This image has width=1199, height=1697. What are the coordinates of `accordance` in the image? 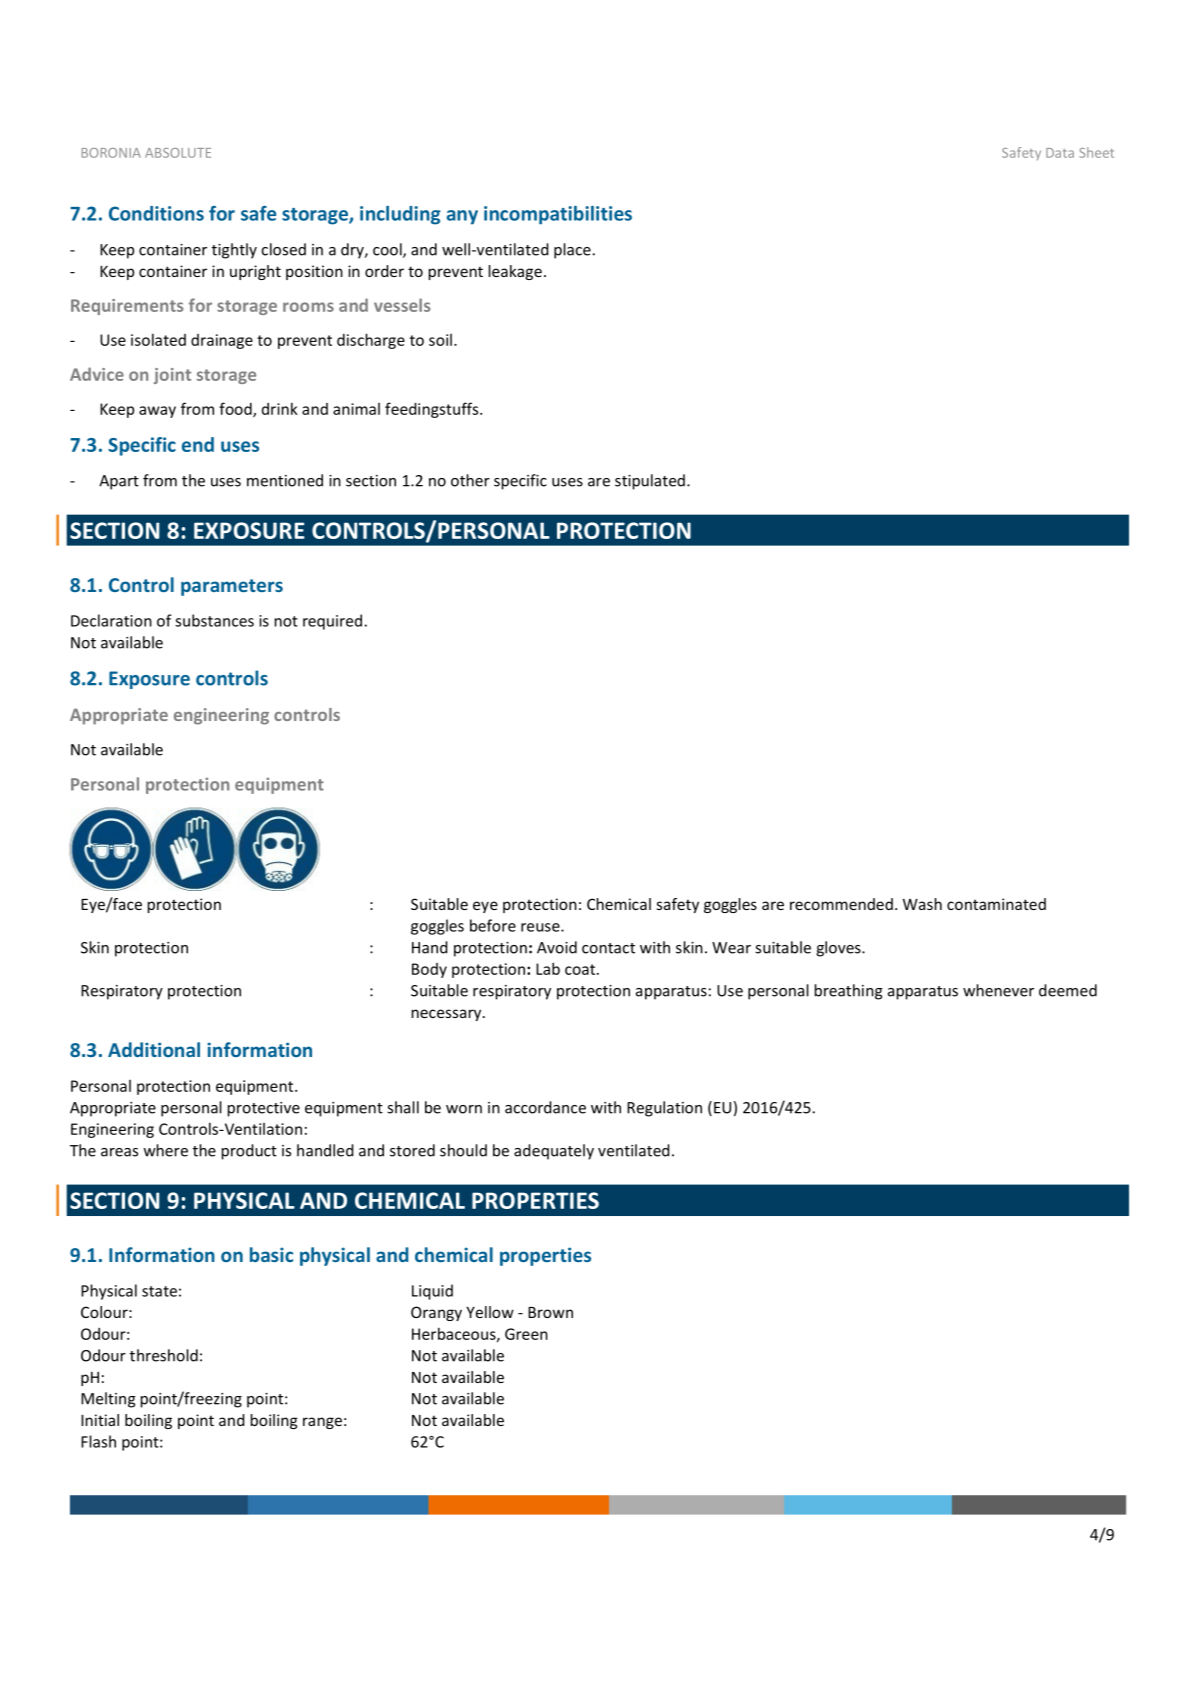 It's located at (545, 1107).
